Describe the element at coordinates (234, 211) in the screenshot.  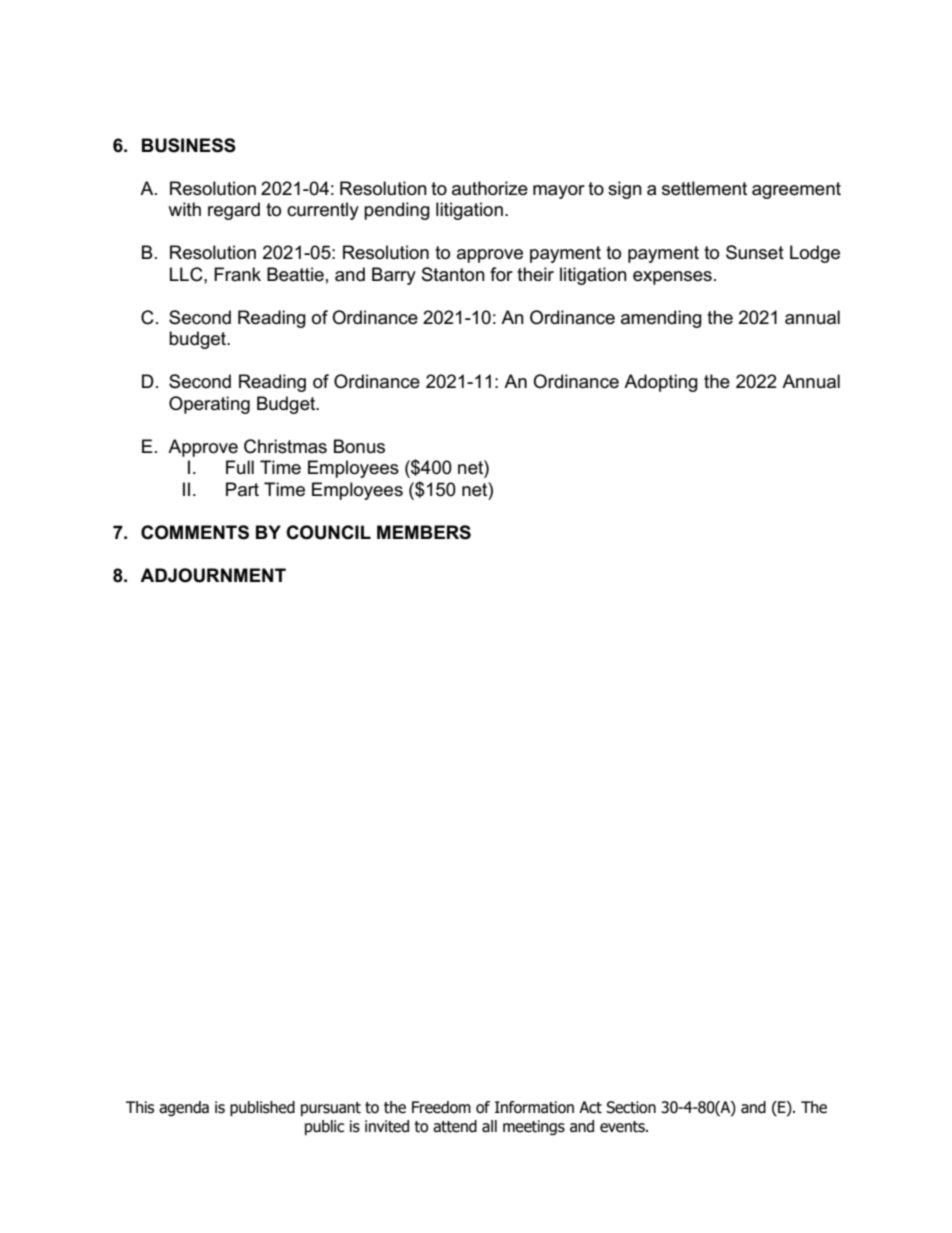
I see `regard` at that location.
